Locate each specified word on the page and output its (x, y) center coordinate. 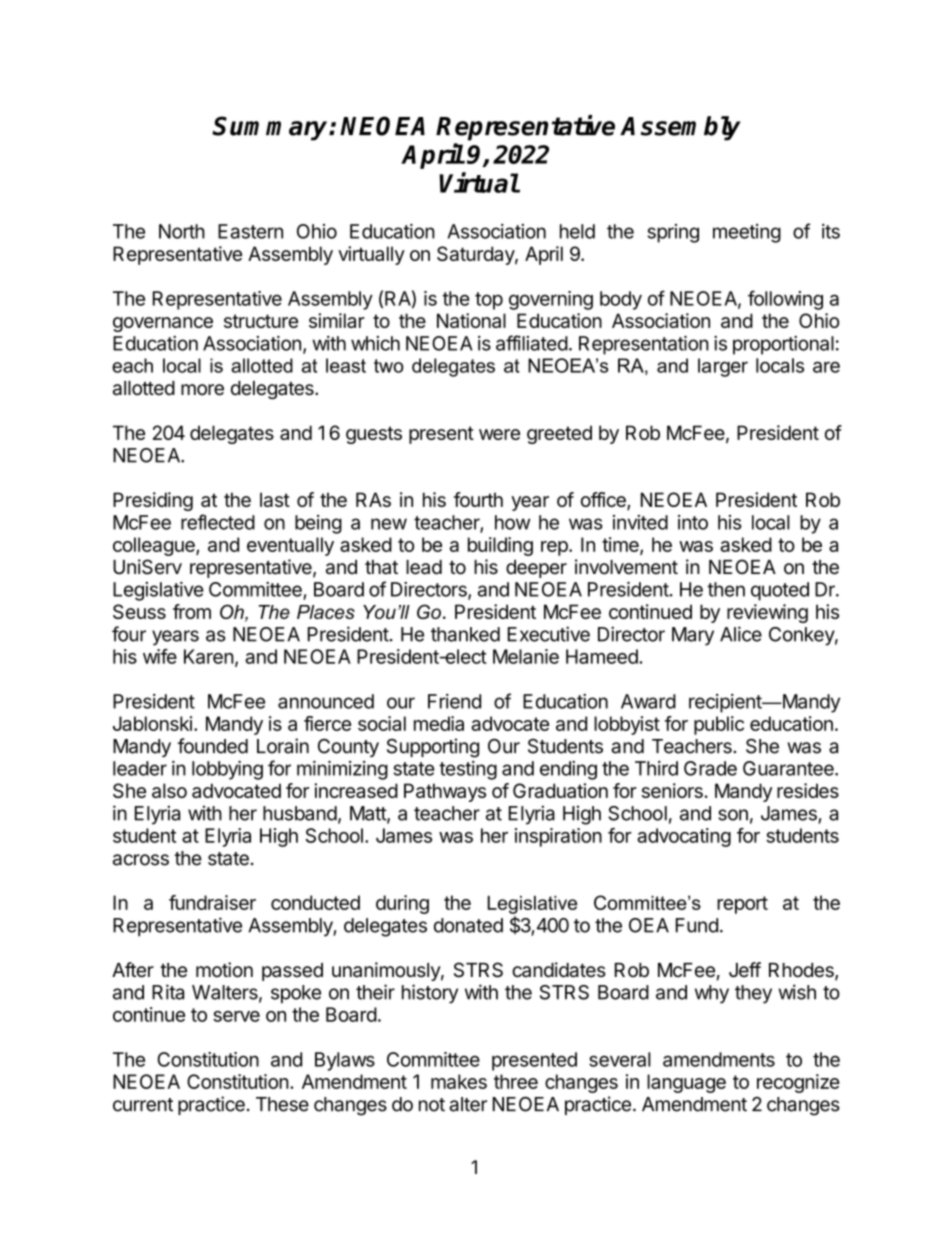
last (275, 499)
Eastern (250, 231)
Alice (741, 634)
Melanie (526, 656)
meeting (747, 233)
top (489, 301)
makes (459, 1081)
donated (468, 925)
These (282, 1104)
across (141, 860)
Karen (209, 656)
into (693, 522)
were (499, 434)
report (742, 905)
